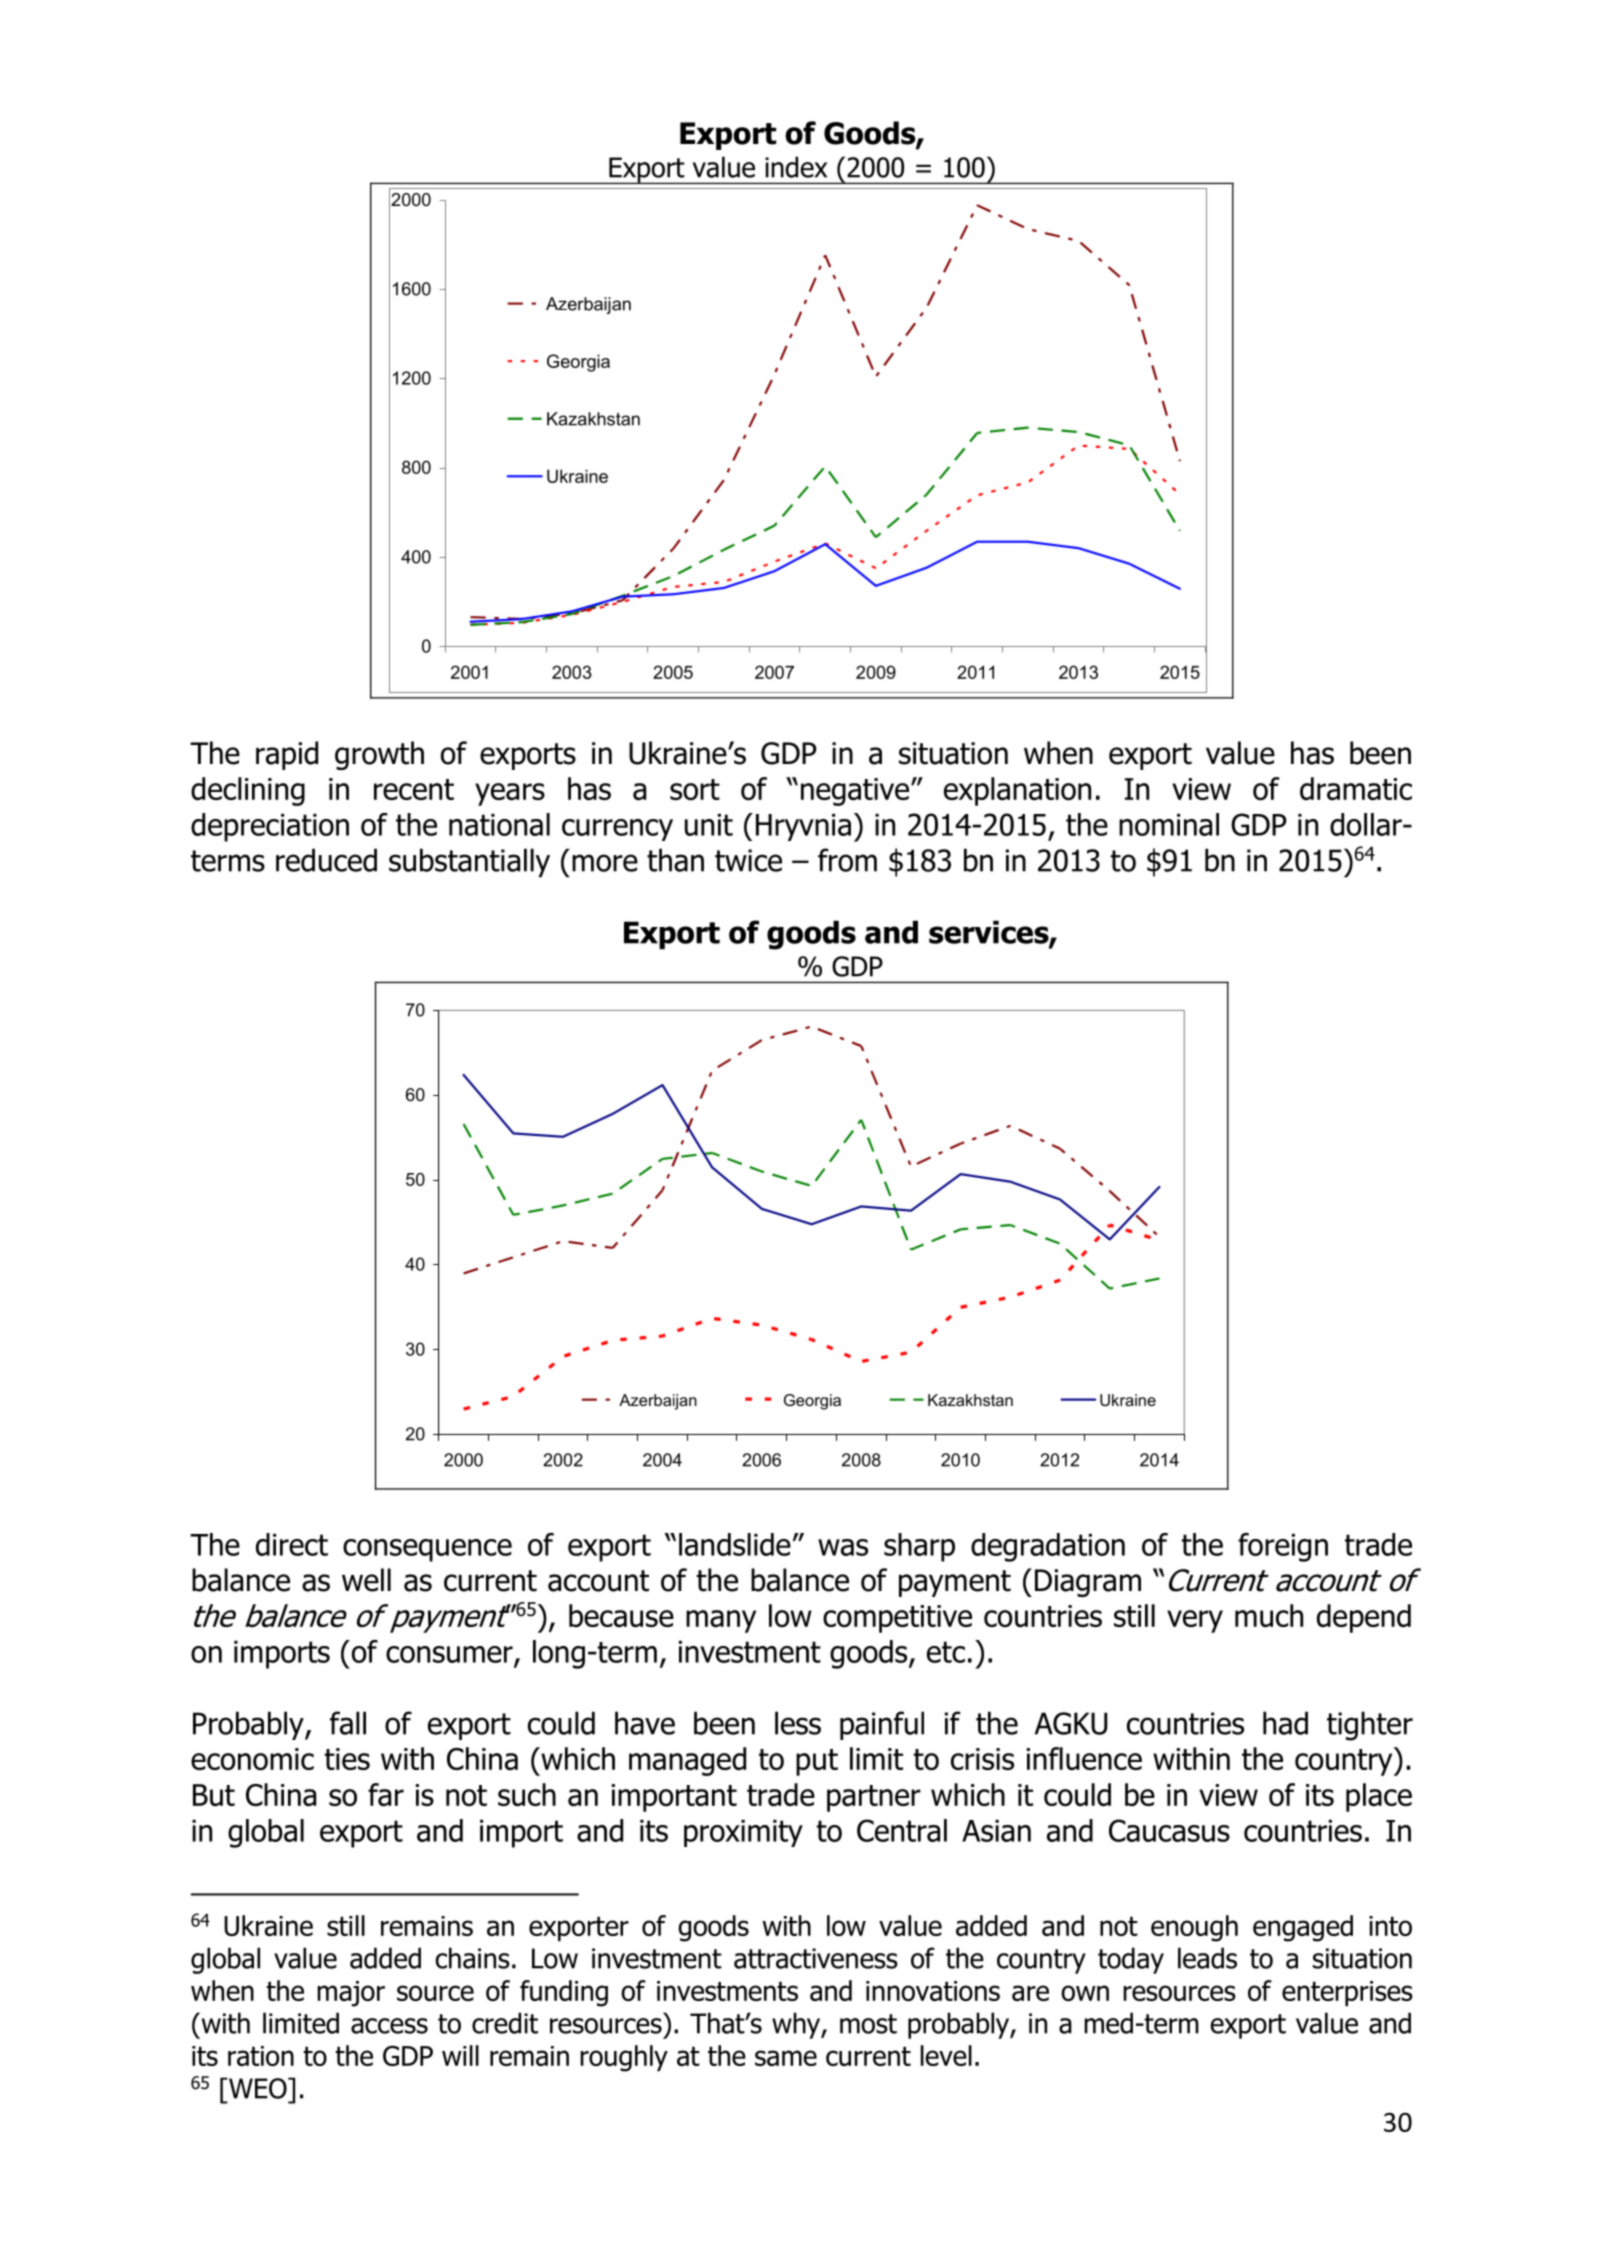 The width and height of the image is (1603, 2268). What do you see at coordinates (351, 1994) in the image?
I see `major` at bounding box center [351, 1994].
